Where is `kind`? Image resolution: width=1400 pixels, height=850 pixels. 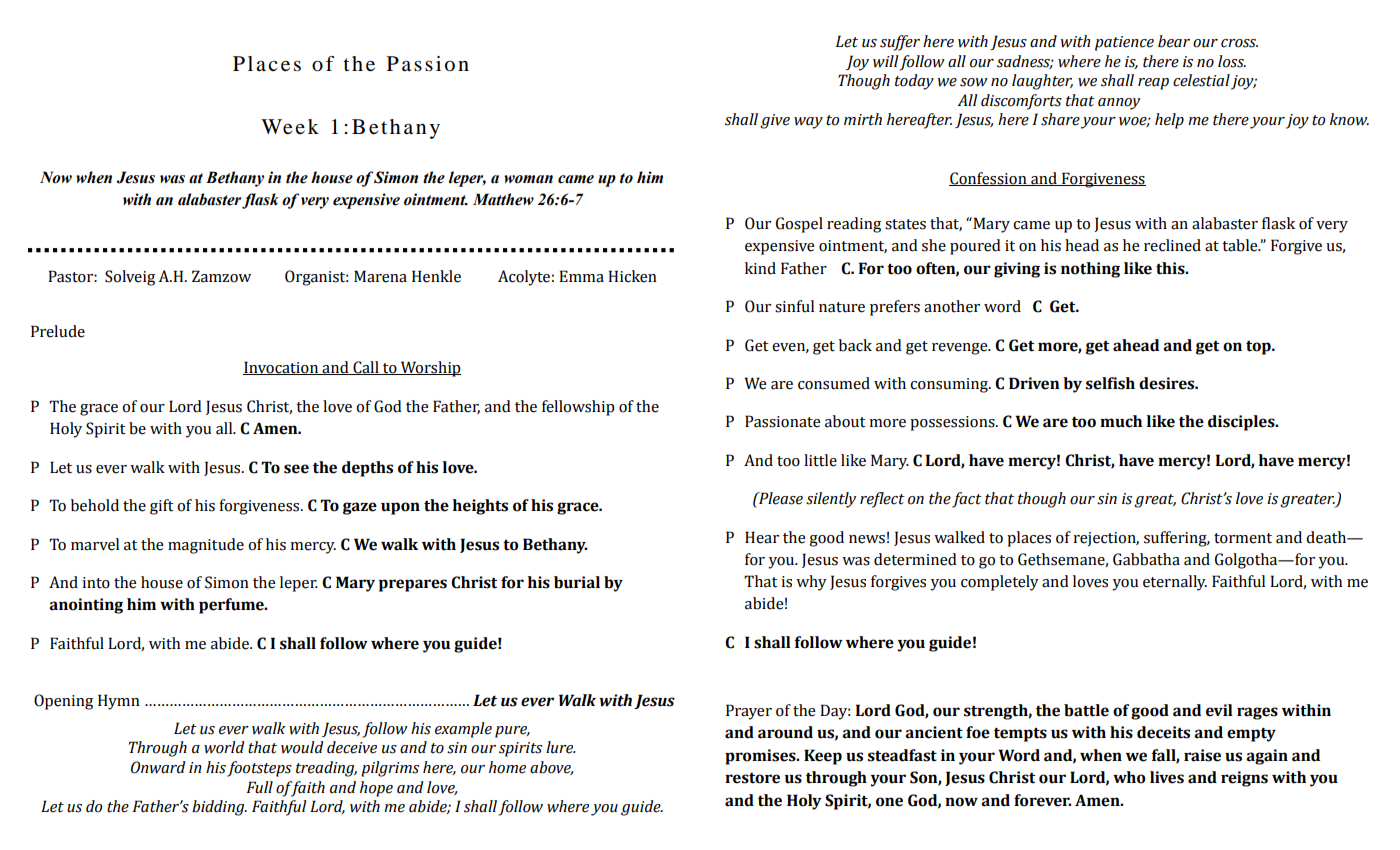
kind is located at coordinates (760, 268).
